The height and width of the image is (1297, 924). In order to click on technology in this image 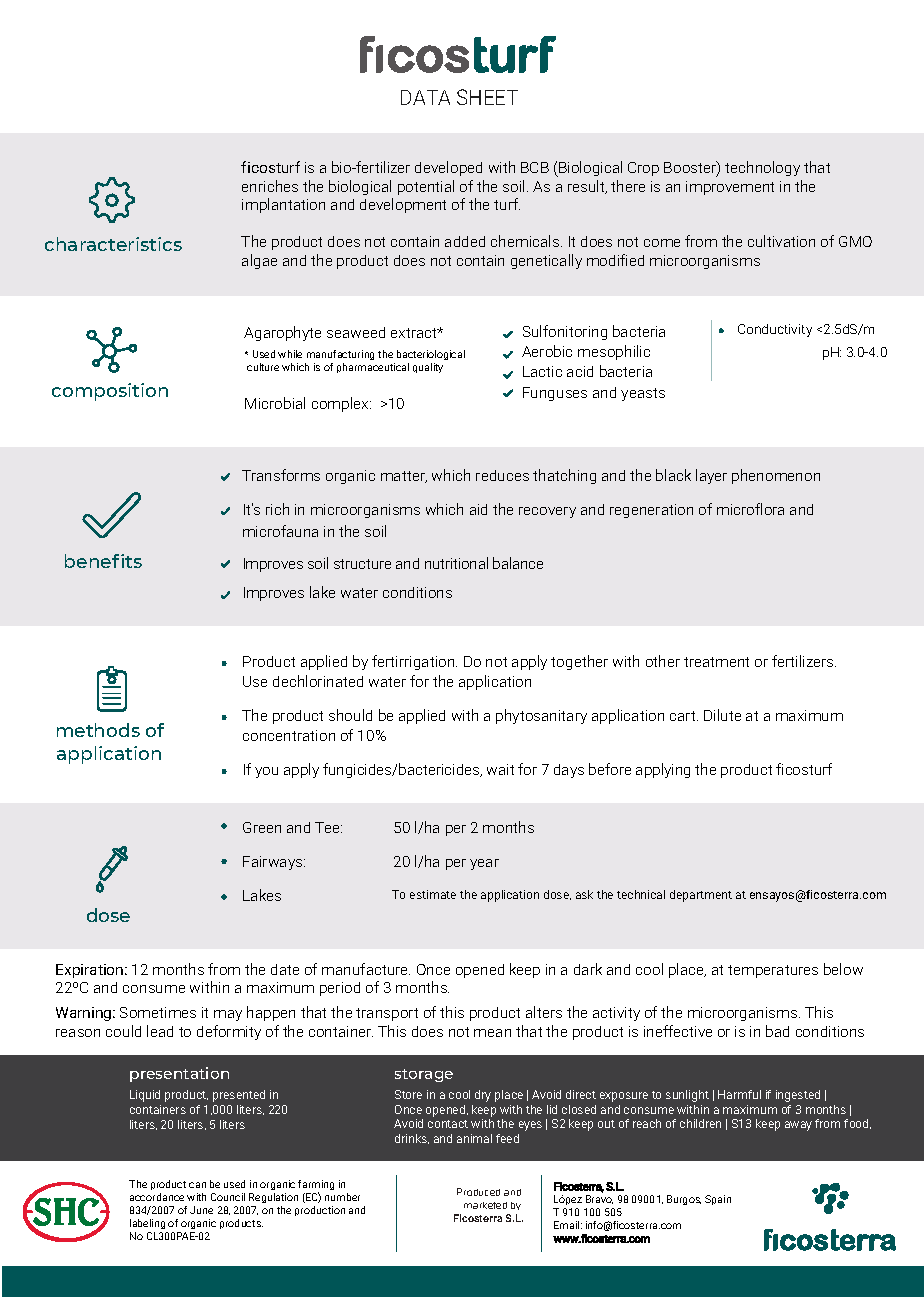, I will do `click(762, 168)`.
